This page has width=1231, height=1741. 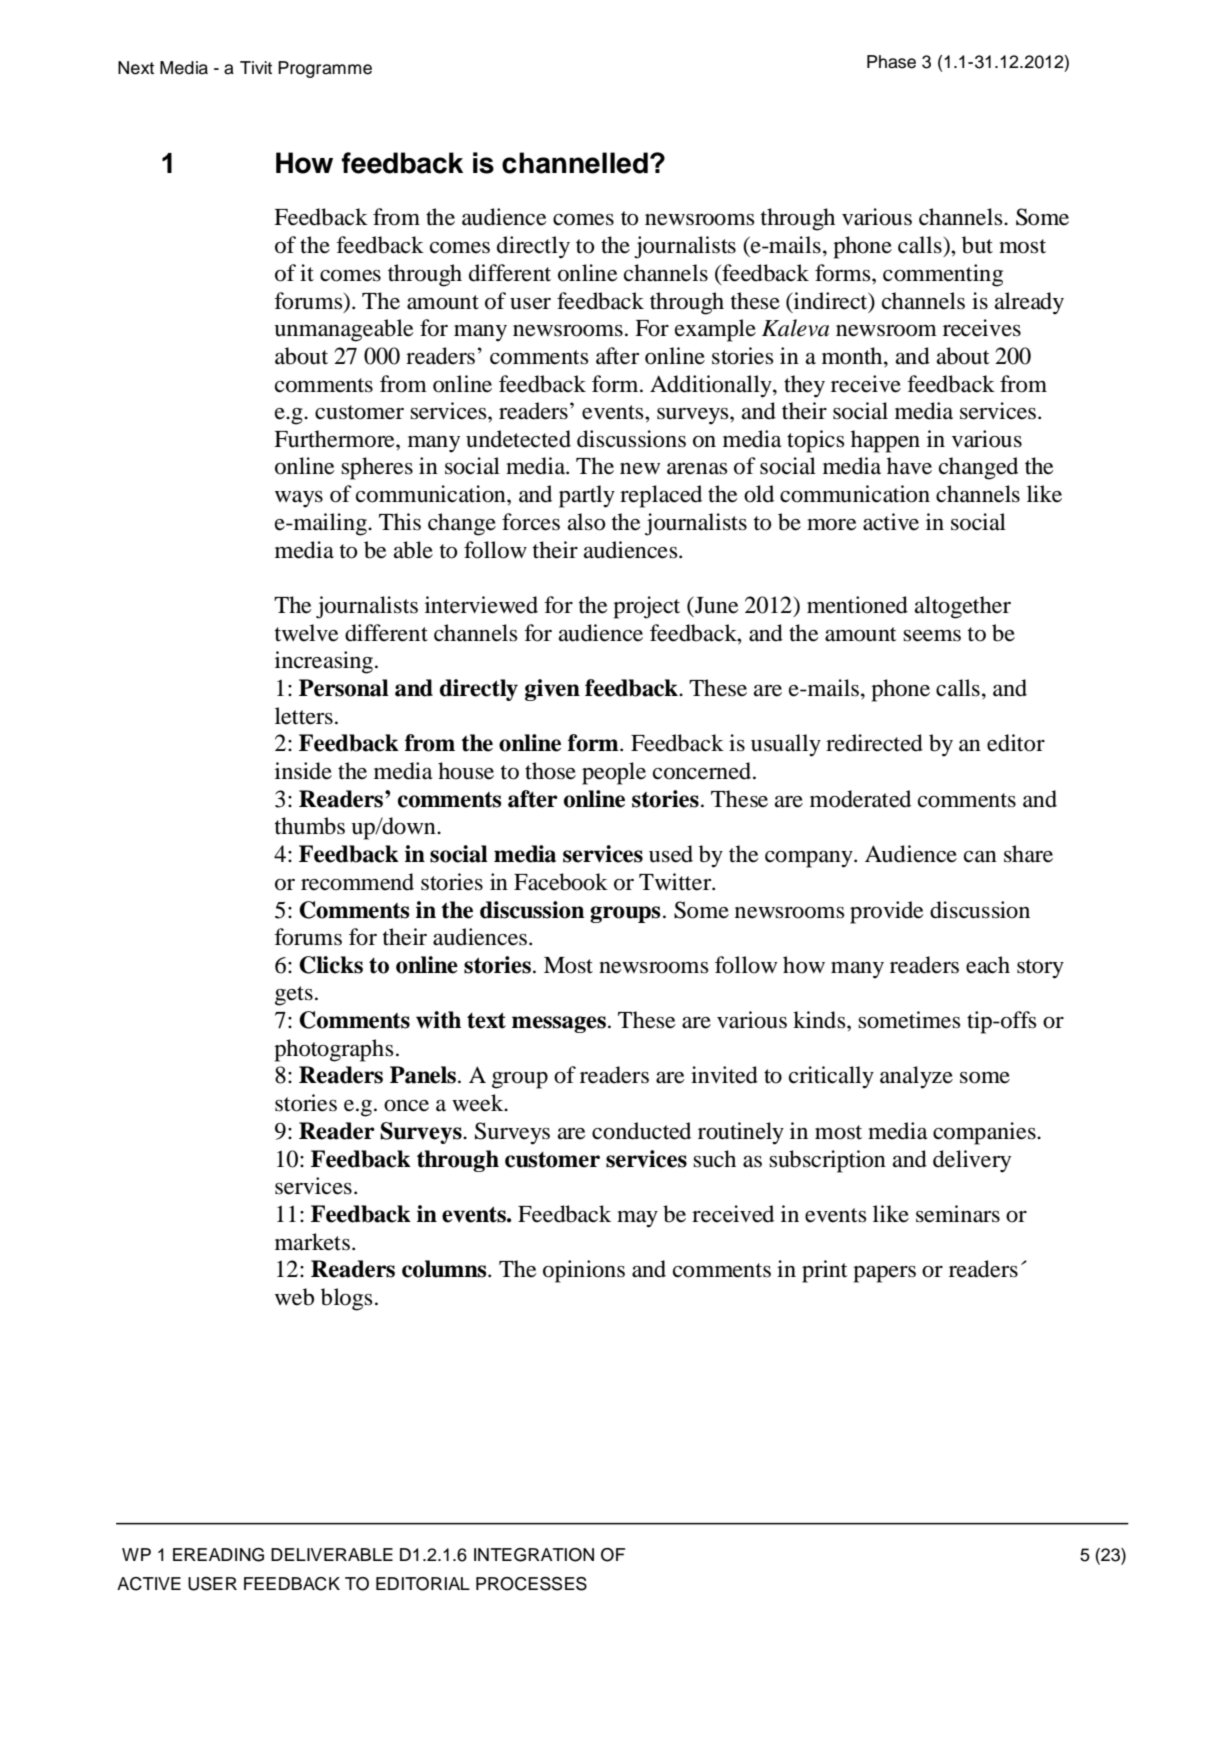 I want to click on PROCESSES, so click(x=531, y=1584).
